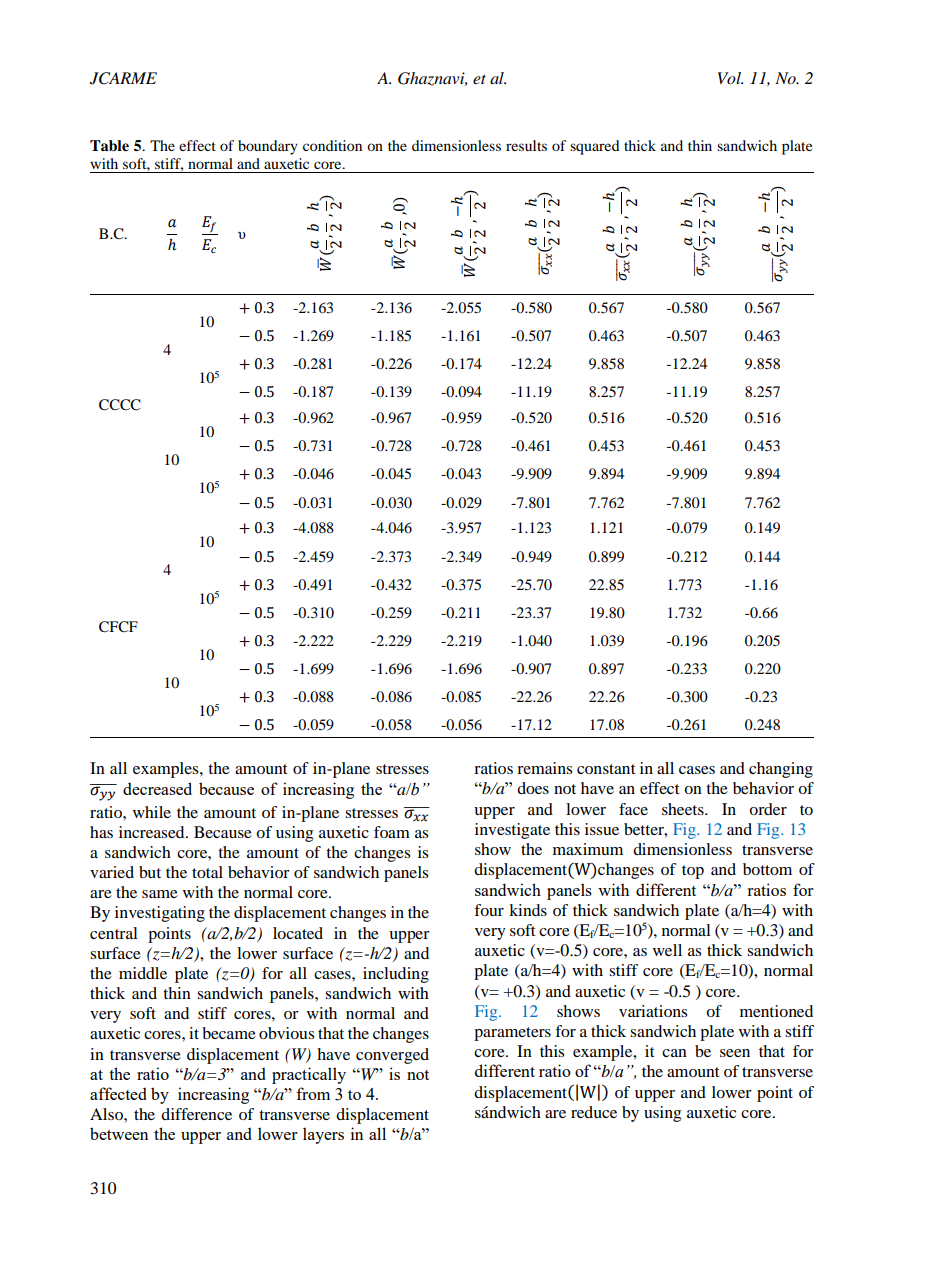 The image size is (949, 1288). Describe the element at coordinates (544, 768) in the screenshot. I see `remains` at that location.
